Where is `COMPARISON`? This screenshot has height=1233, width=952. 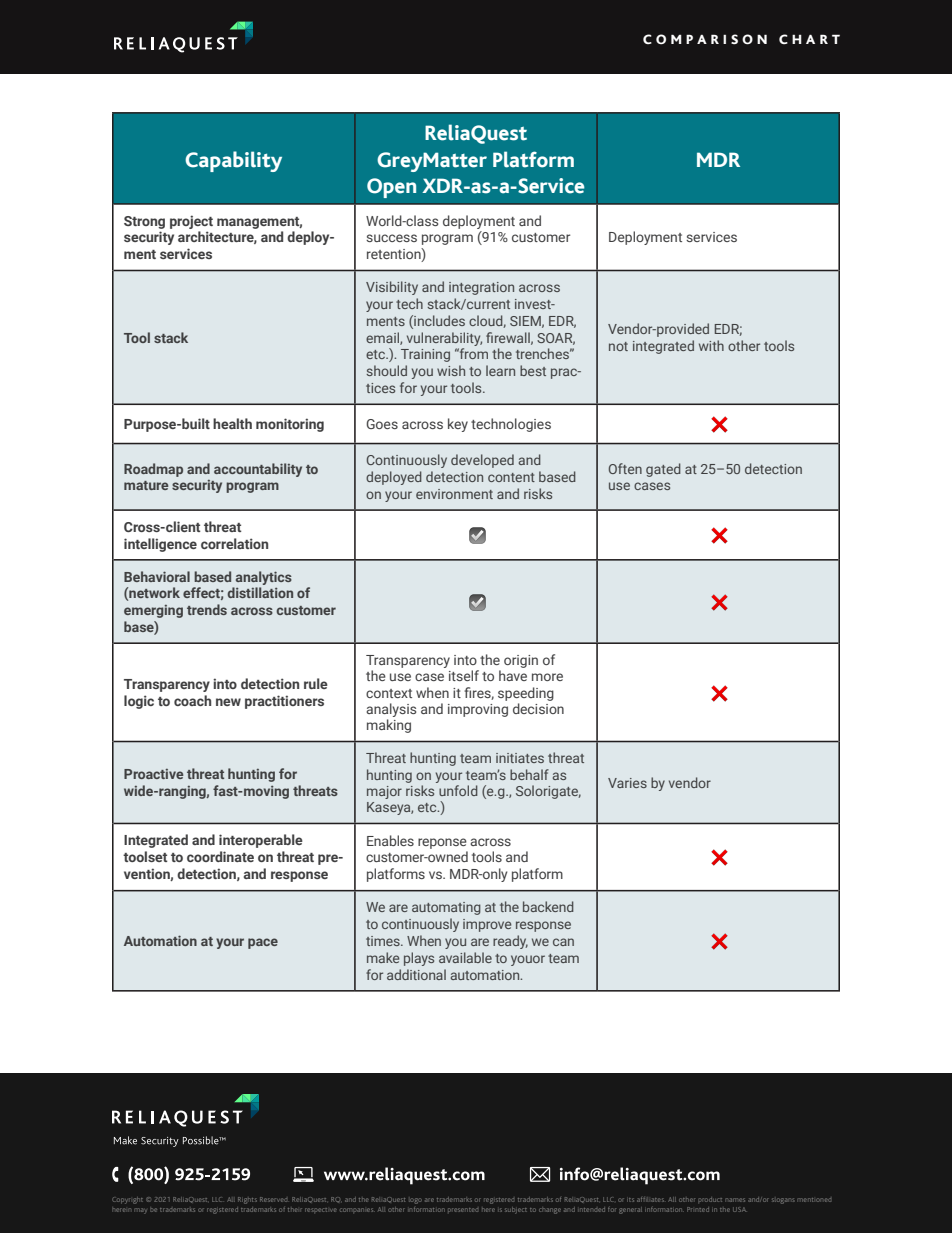 COMPARISON is located at coordinates (705, 39).
